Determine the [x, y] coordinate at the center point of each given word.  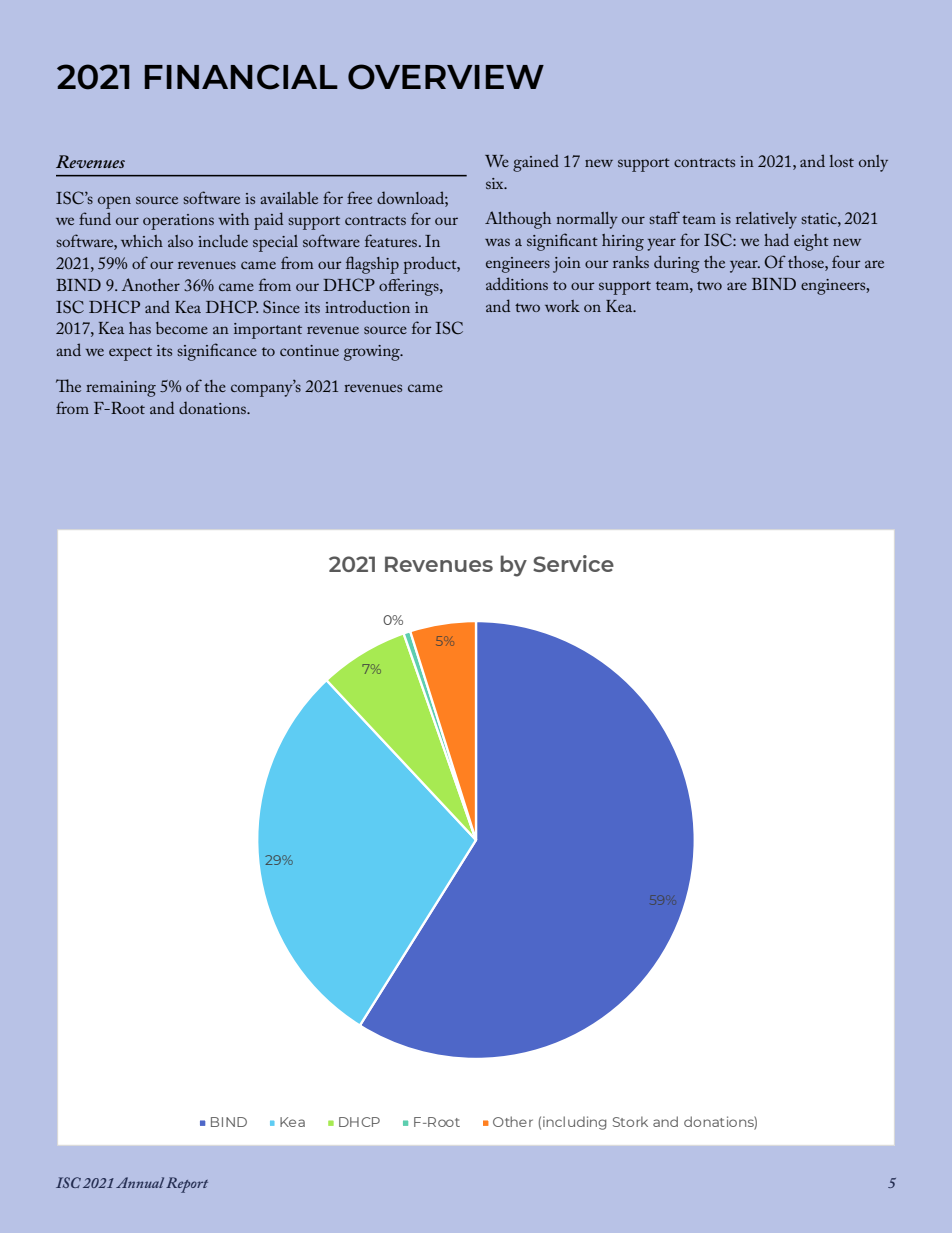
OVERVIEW [446, 77]
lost [841, 161]
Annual [140, 1182]
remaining [121, 389]
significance [217, 352]
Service [573, 563]
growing [373, 353]
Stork [630, 1121]
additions [517, 283]
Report [187, 1185]
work [562, 306]
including [575, 1123]
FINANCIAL [241, 77]
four [846, 261]
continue [309, 350]
